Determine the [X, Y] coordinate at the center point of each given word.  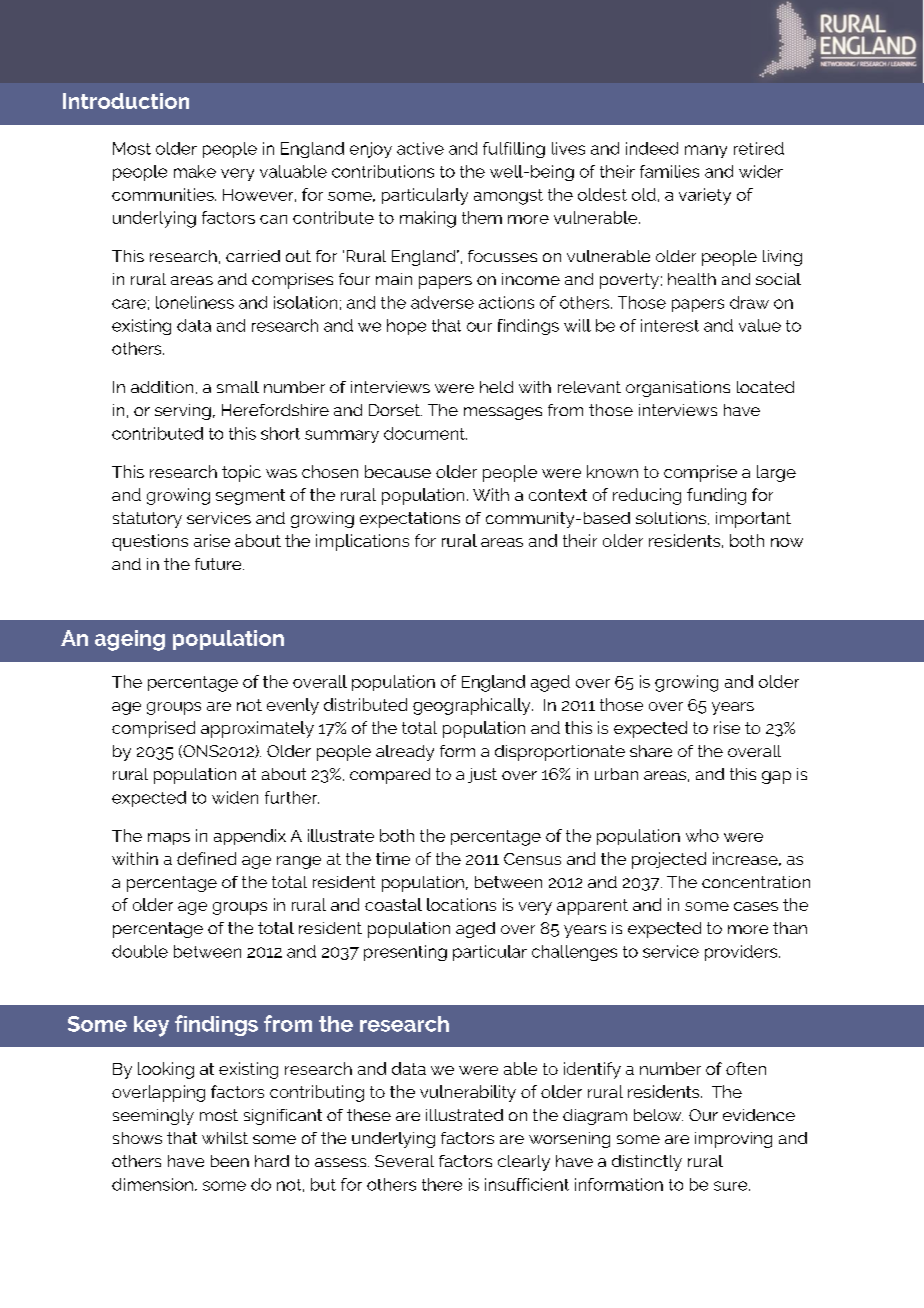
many [706, 151]
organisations [678, 389]
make [195, 171]
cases [756, 906]
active [420, 148]
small [238, 387]
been [230, 1161]
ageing [130, 640]
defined [206, 858]
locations [461, 904]
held [496, 387]
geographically [473, 706]
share [651, 751]
